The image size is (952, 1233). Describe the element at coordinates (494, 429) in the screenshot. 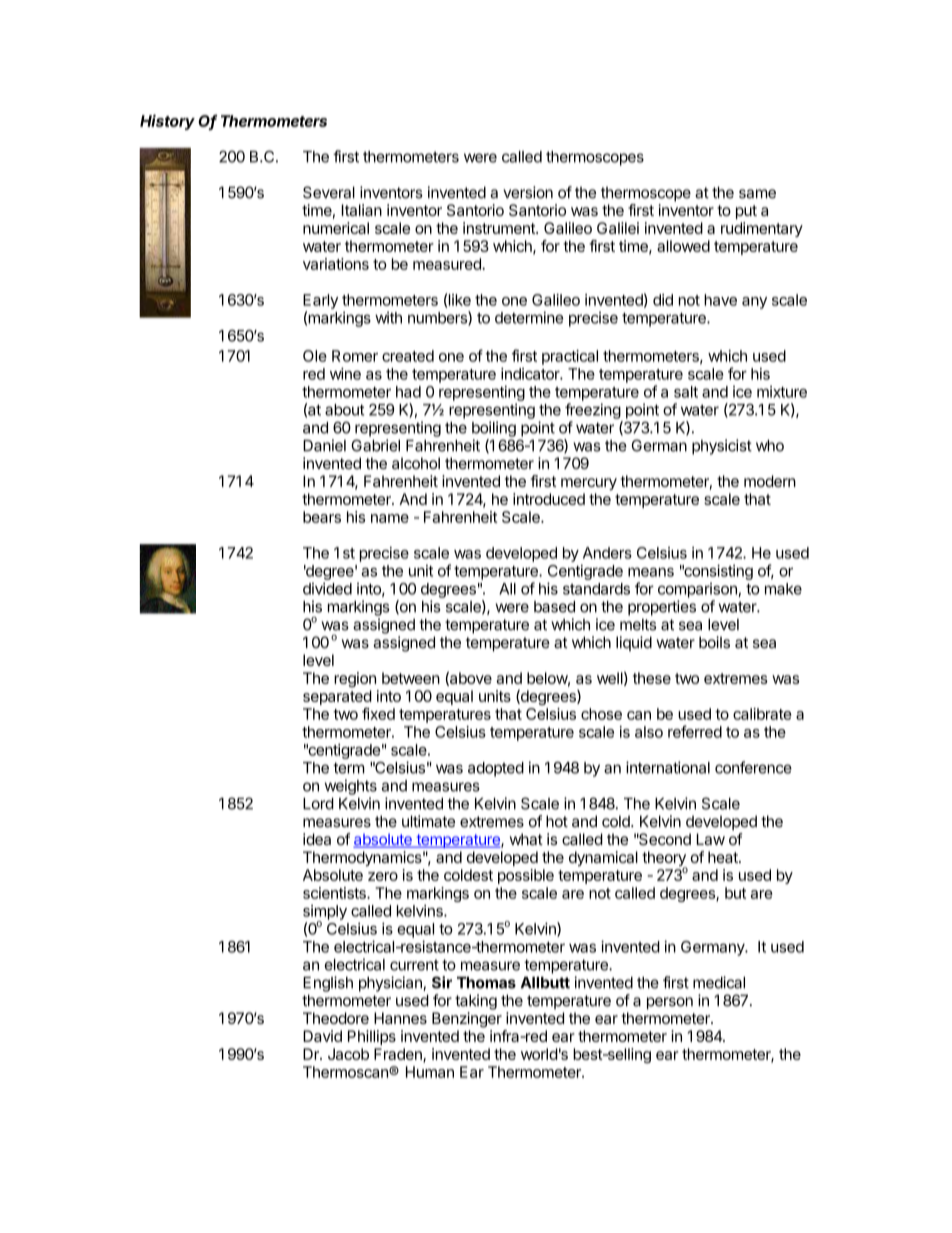

I see `boiling` at that location.
